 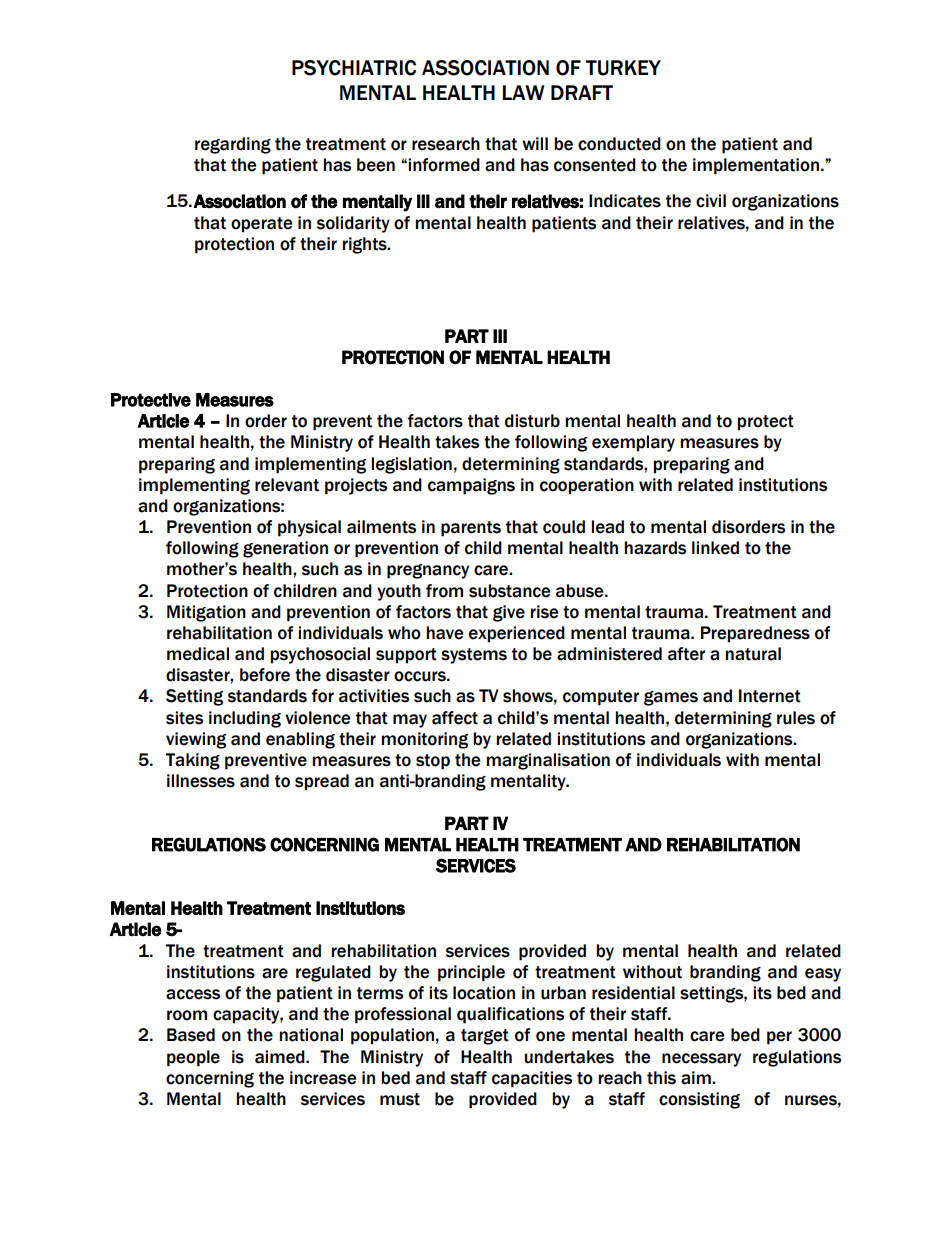 I want to click on increase, so click(x=323, y=1078).
